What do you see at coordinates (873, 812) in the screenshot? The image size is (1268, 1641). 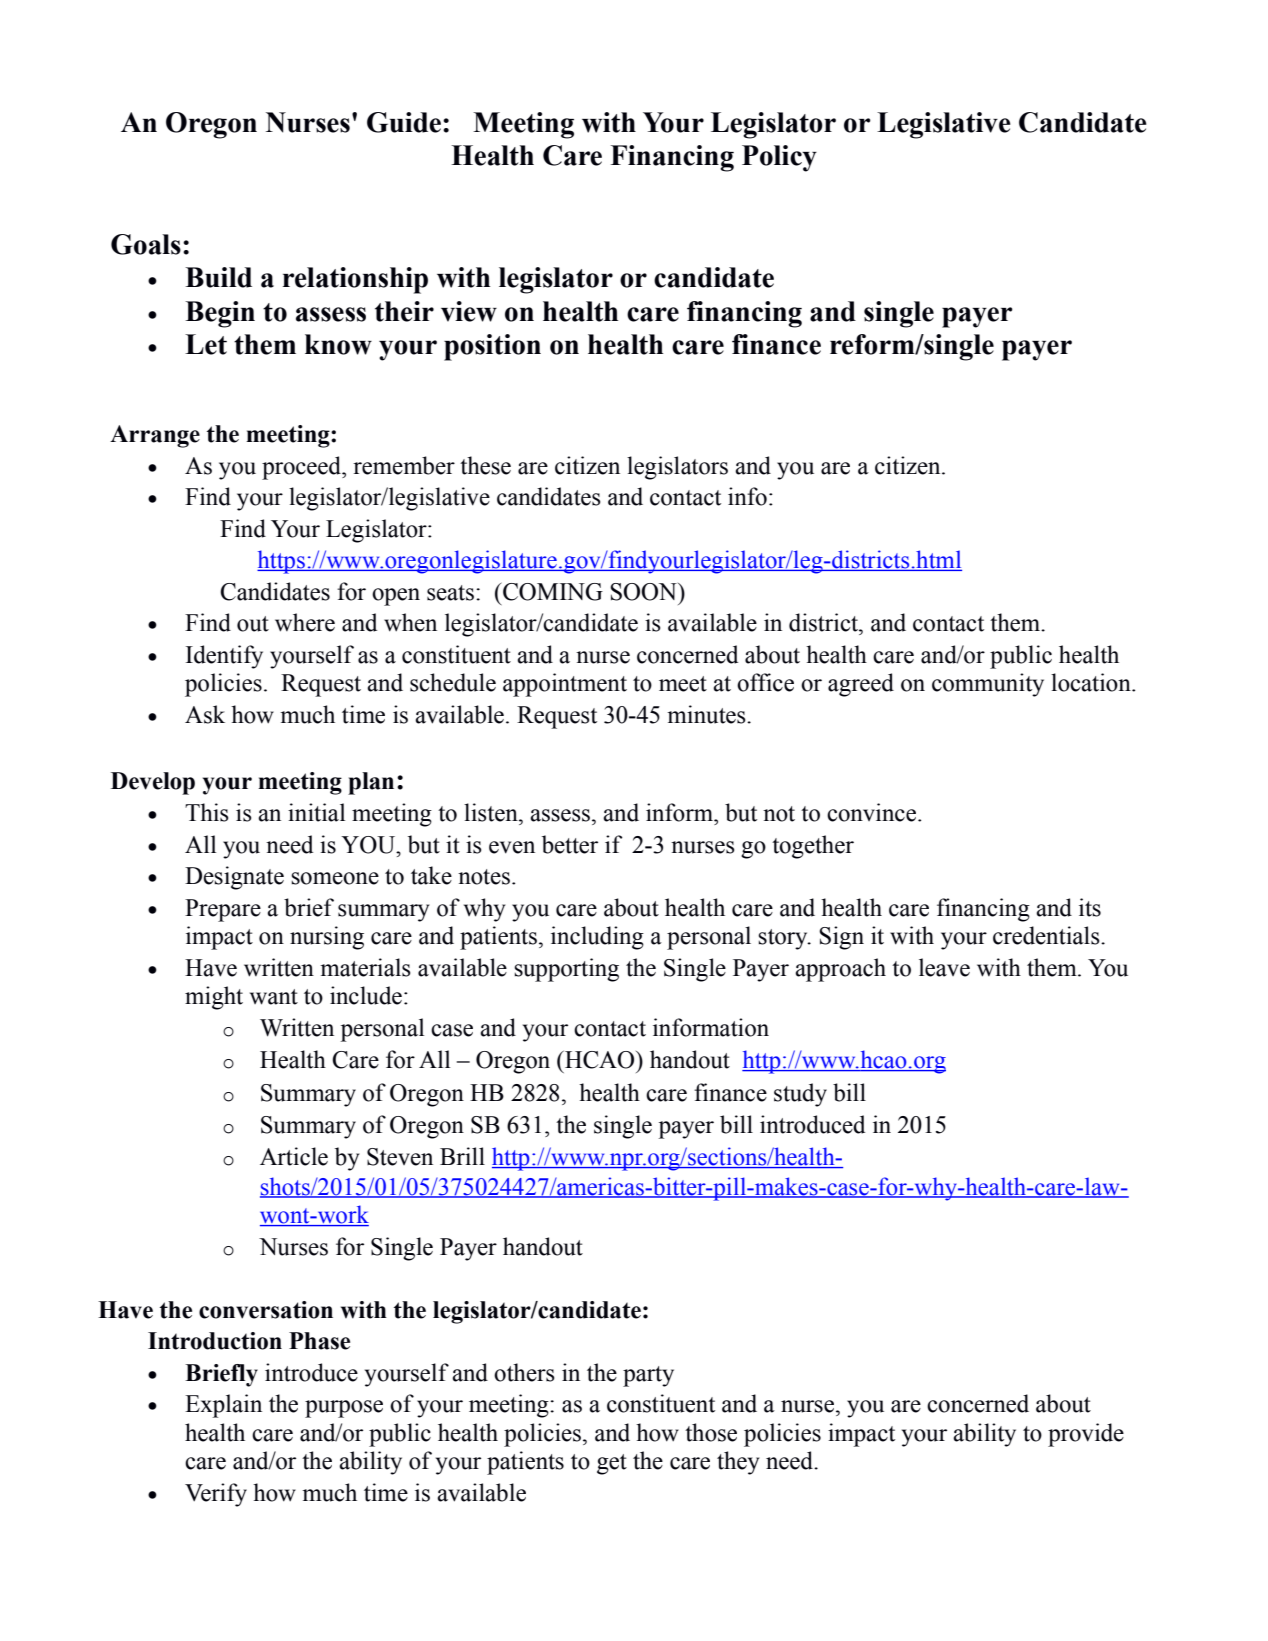 I see `convince` at bounding box center [873, 812].
